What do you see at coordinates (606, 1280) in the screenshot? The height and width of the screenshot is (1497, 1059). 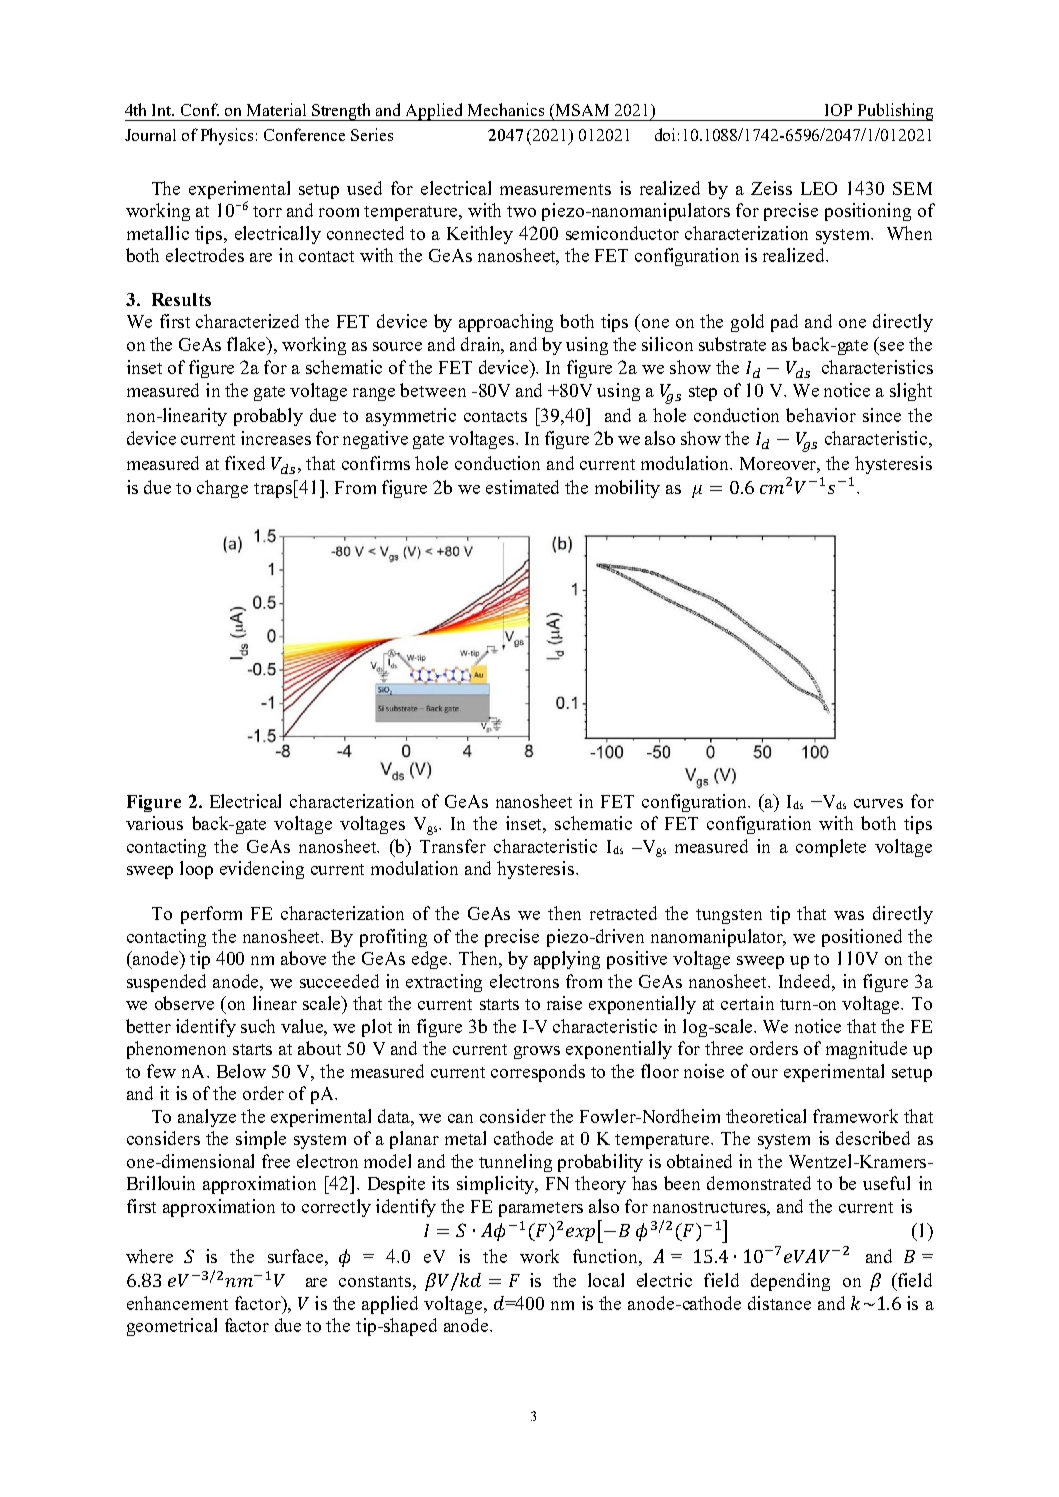 I see `local` at bounding box center [606, 1280].
